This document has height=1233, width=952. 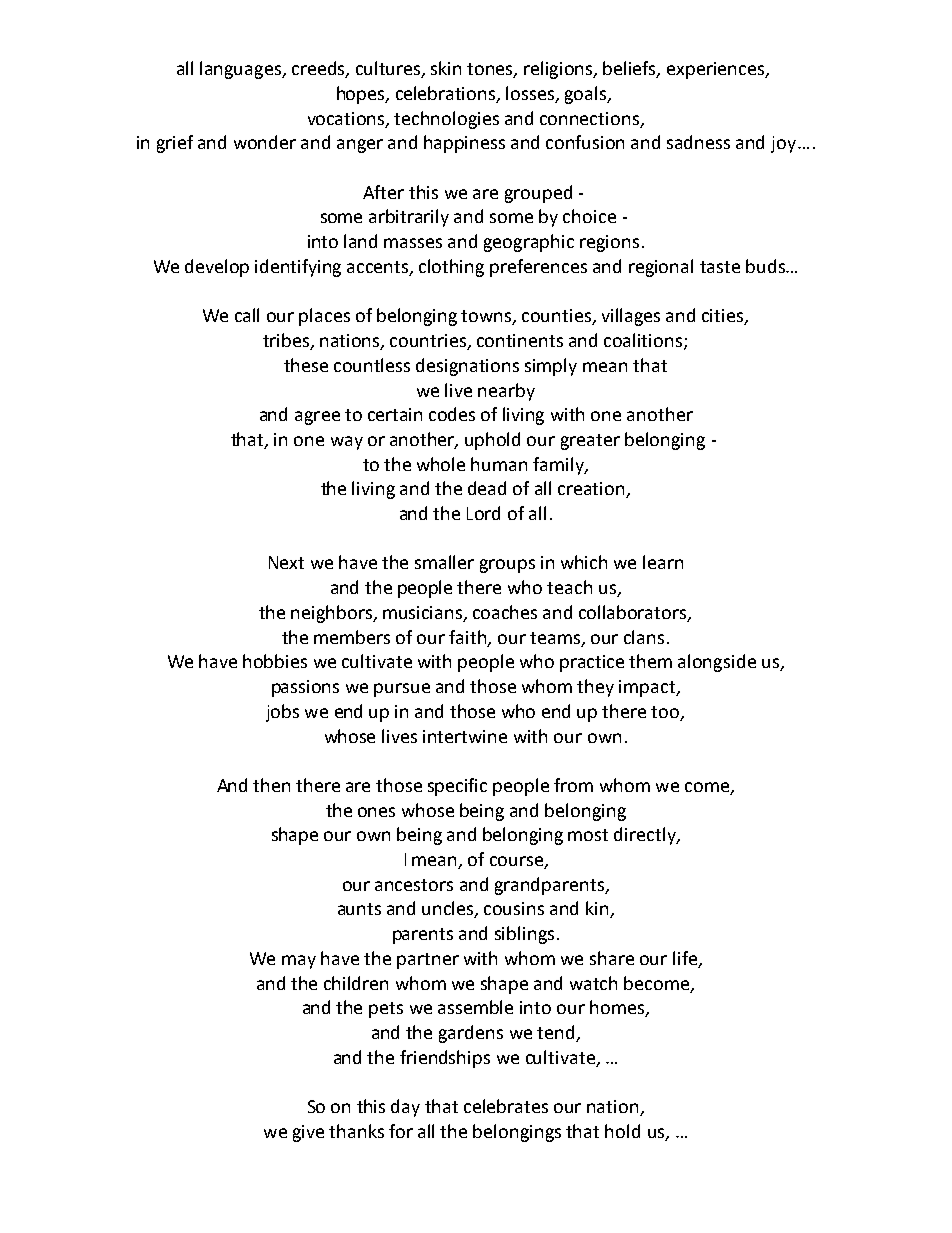 I want to click on then, so click(x=271, y=785).
